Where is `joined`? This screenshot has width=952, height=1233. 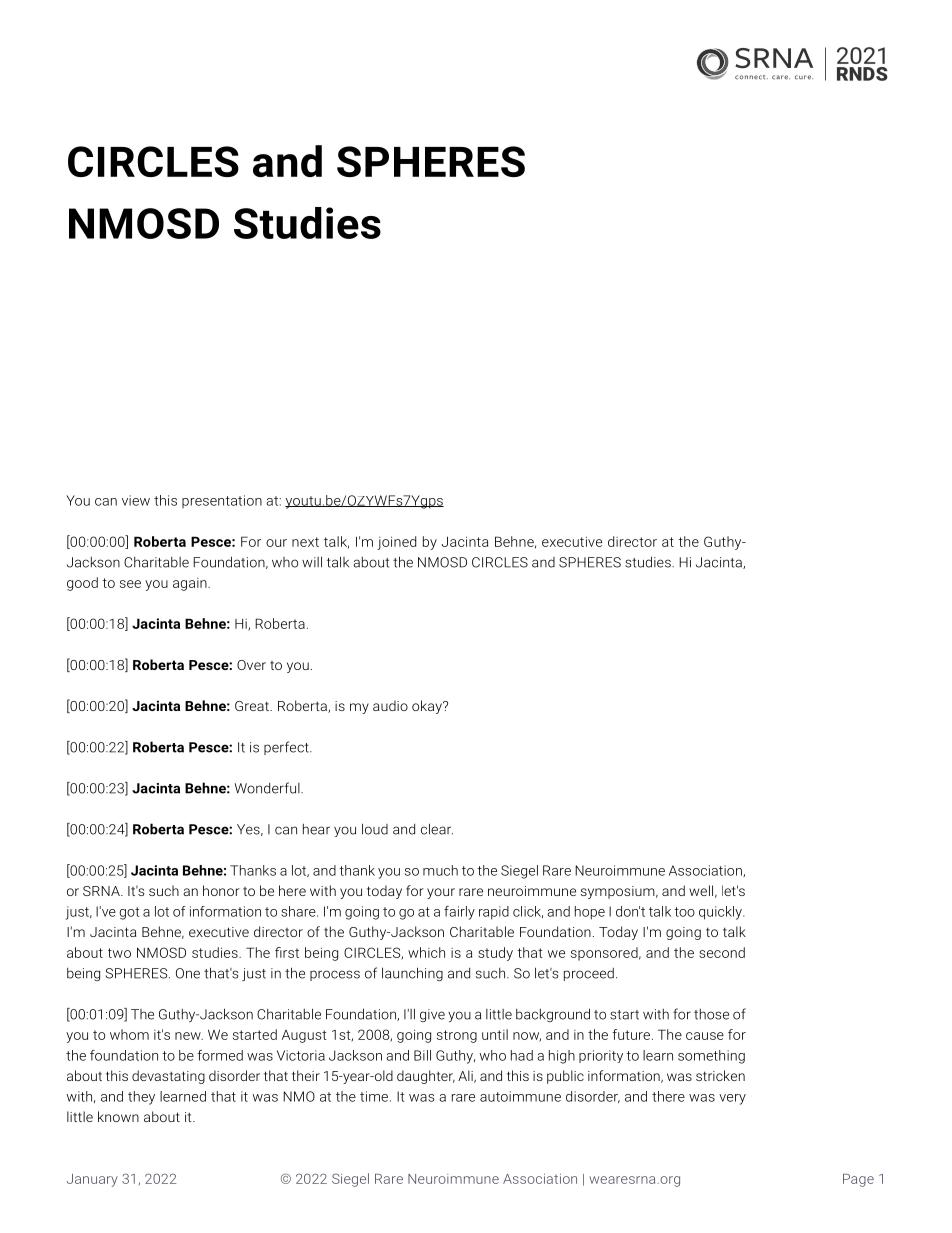 joined is located at coordinates (396, 543).
